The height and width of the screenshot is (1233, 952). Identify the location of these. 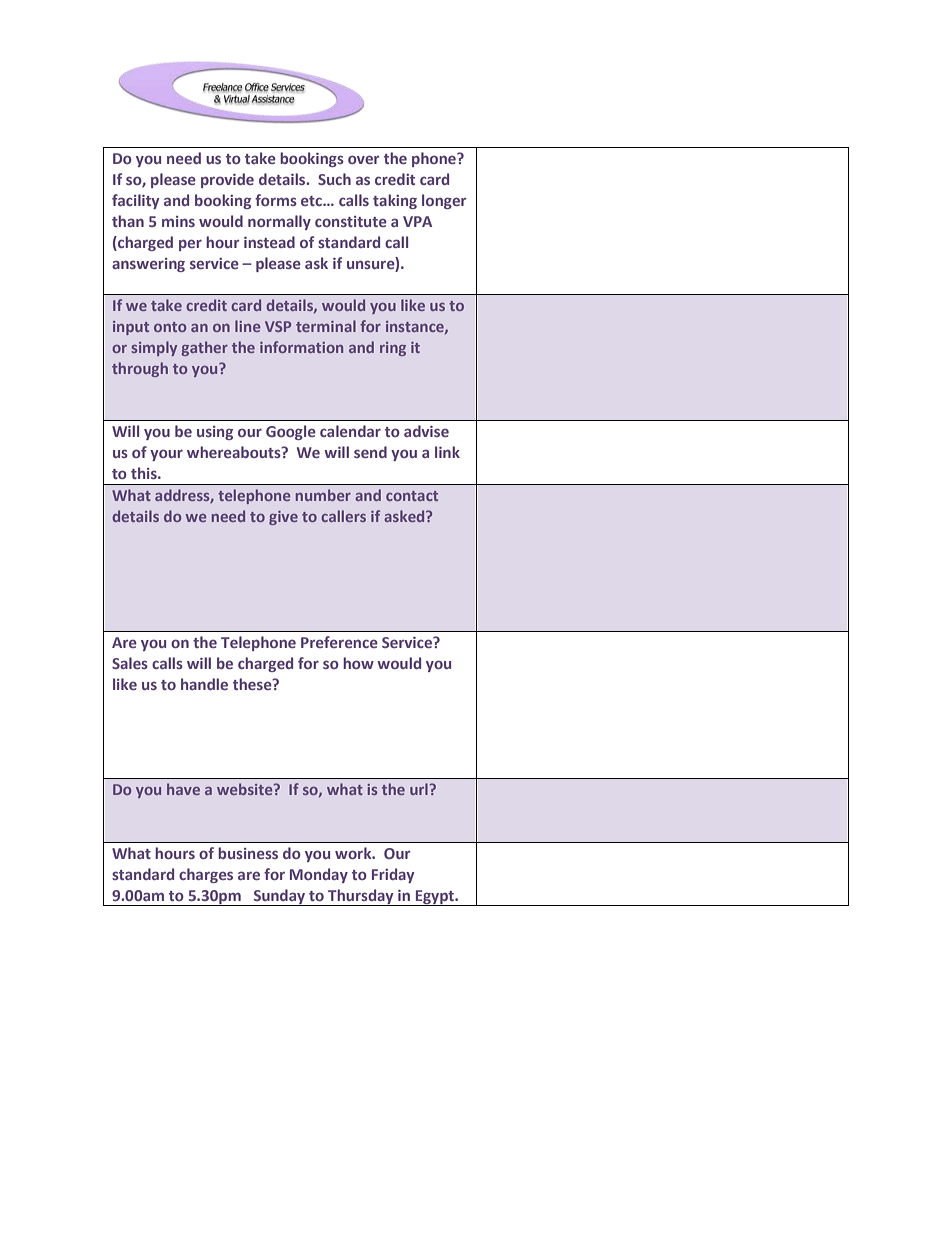
(253, 684).
